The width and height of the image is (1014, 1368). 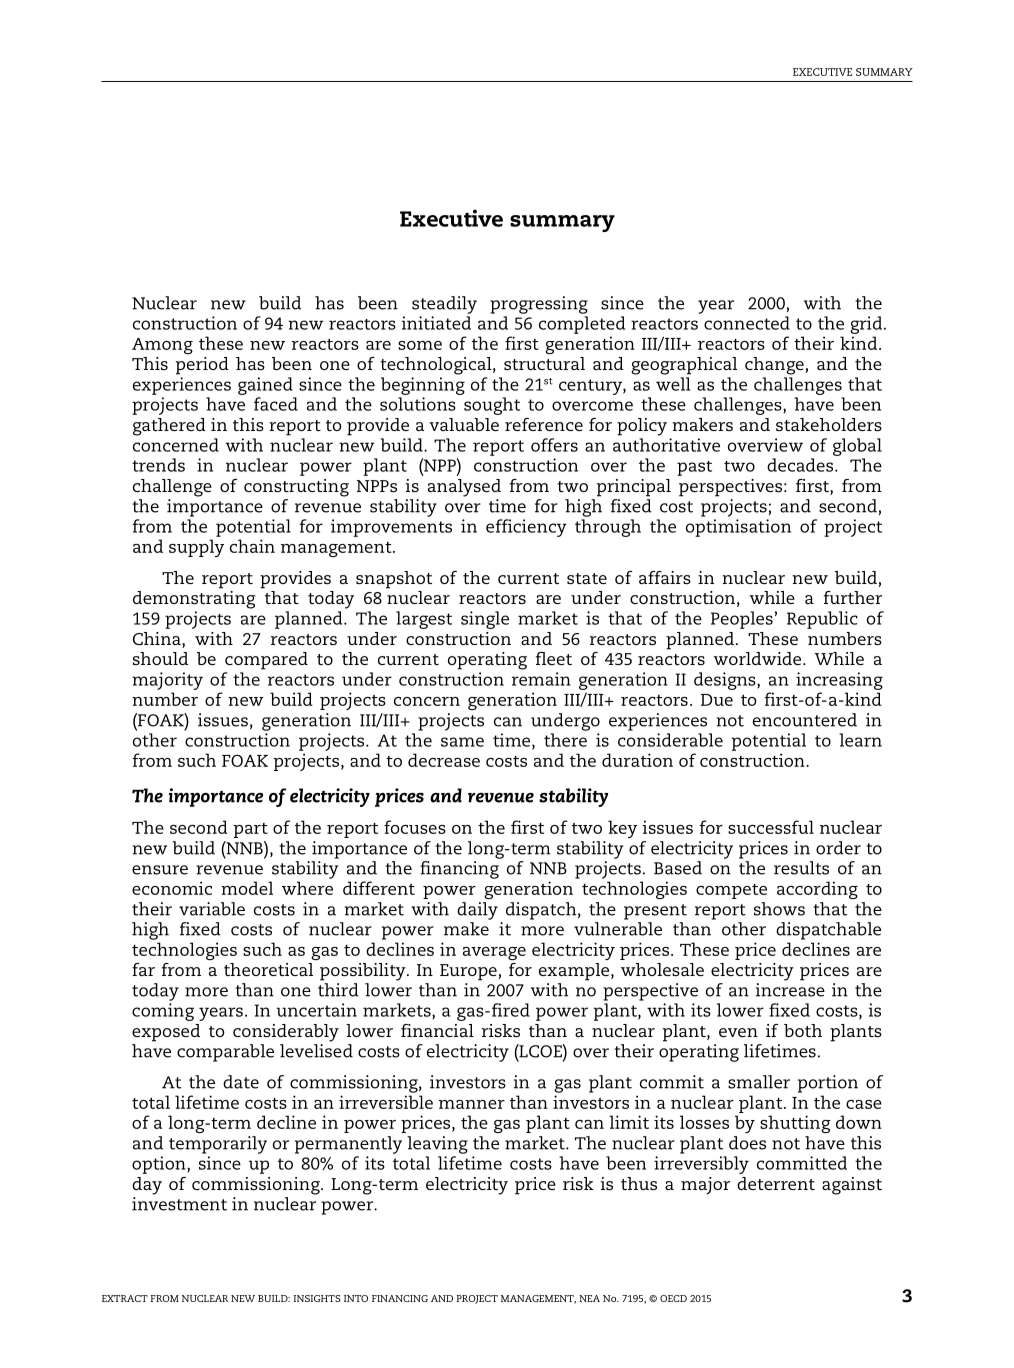 What do you see at coordinates (485, 620) in the image?
I see `single` at bounding box center [485, 620].
